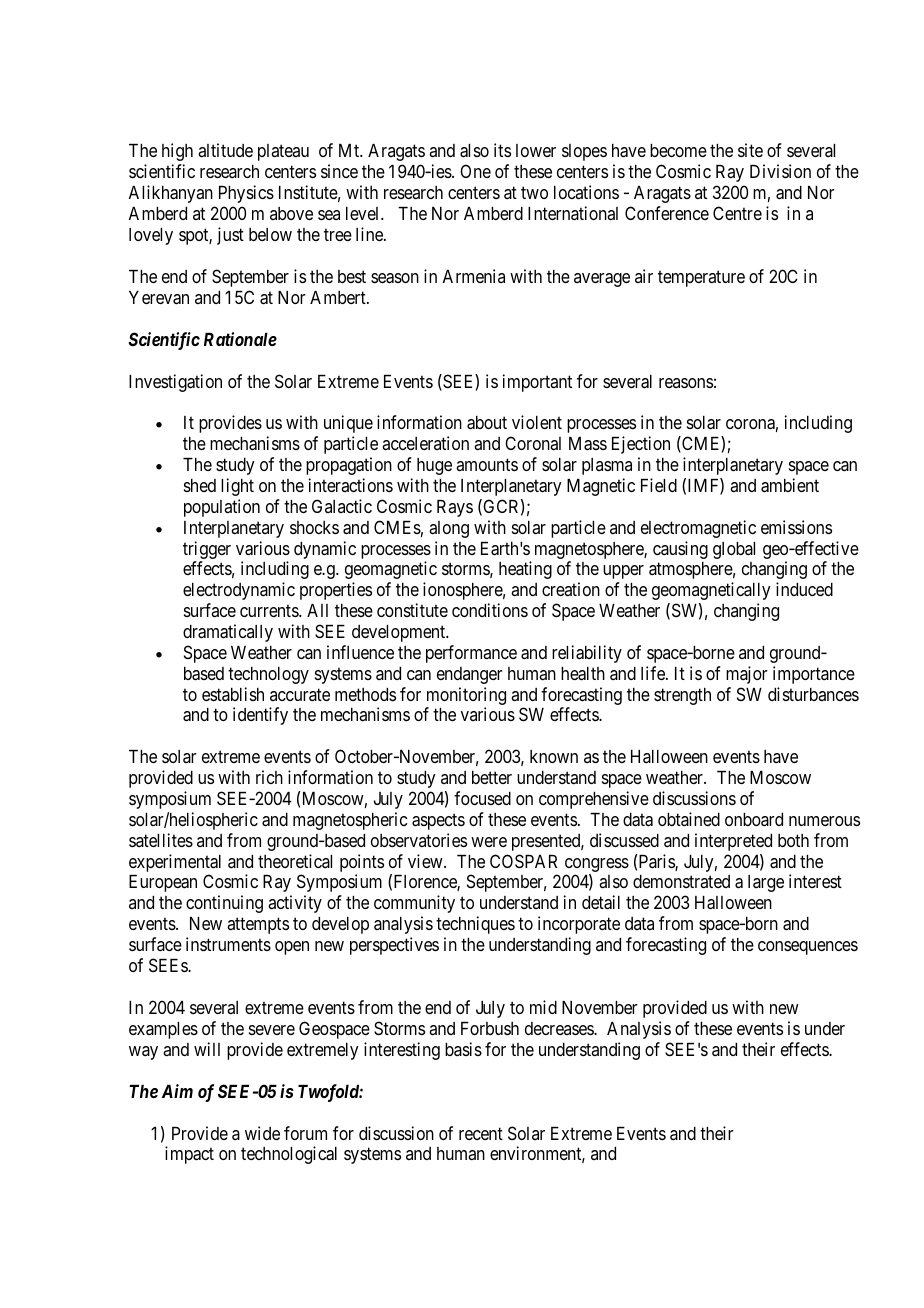 The height and width of the page is (1308, 924). What do you see at coordinates (246, 194) in the page?
I see `Physics` at bounding box center [246, 194].
